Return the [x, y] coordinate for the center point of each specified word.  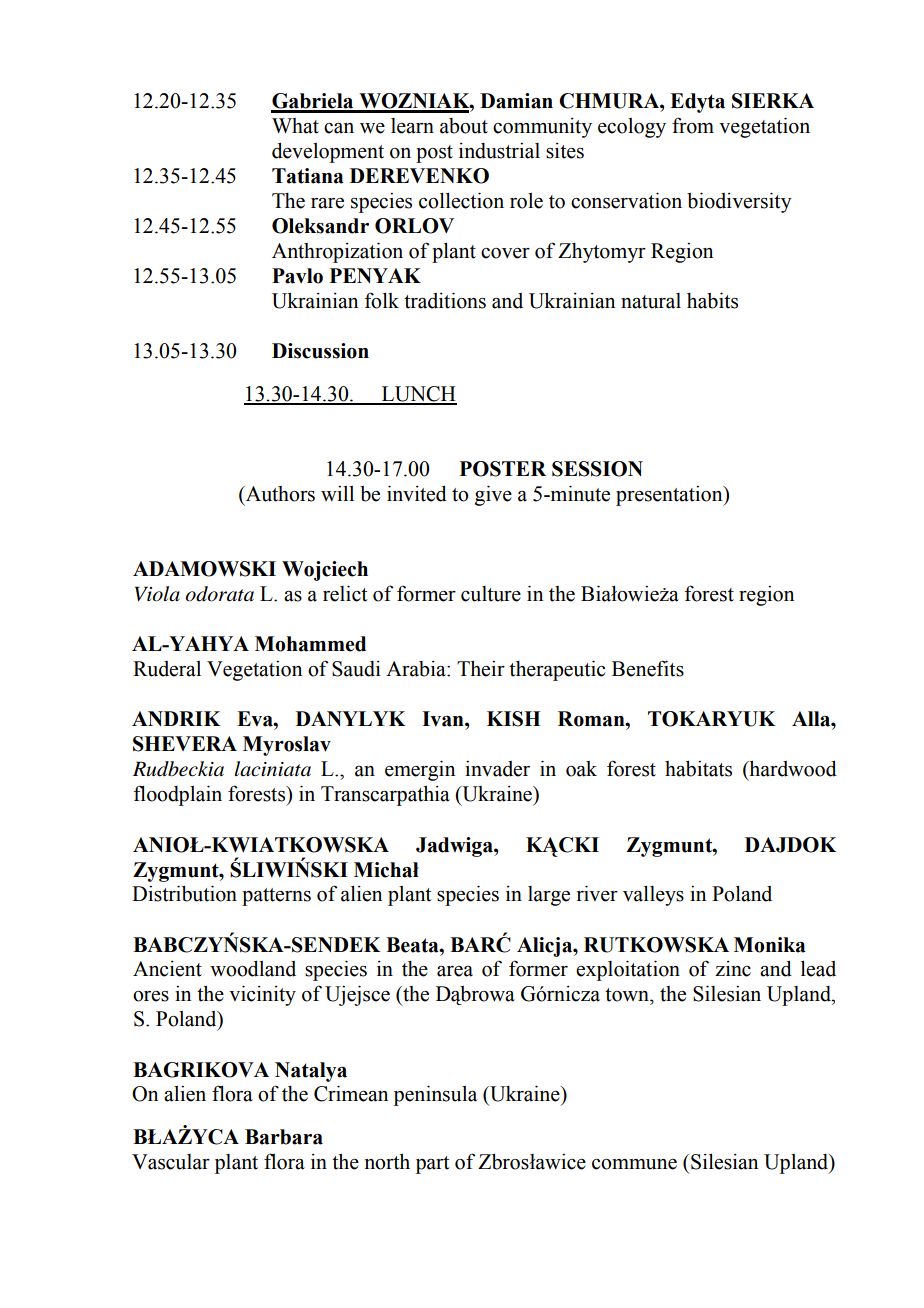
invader [497, 768]
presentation [670, 495]
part [432, 1165]
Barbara [284, 1137]
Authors [279, 495]
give [493, 495]
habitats [698, 768]
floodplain [178, 795]
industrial [499, 150]
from [693, 125]
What [295, 126]
